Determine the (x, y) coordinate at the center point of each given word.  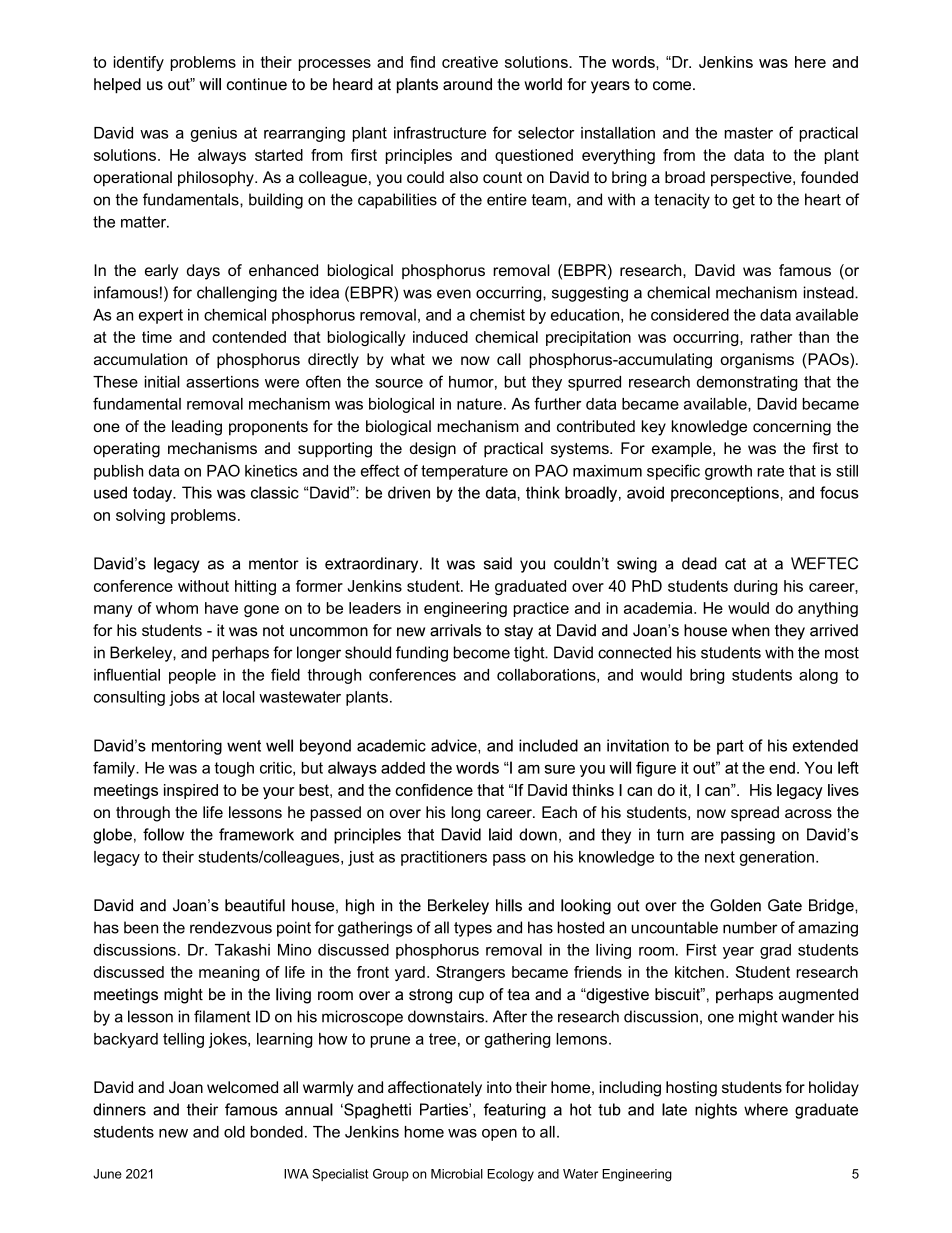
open (499, 1135)
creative (470, 62)
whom (177, 608)
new (173, 1133)
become (482, 652)
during (755, 587)
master (749, 133)
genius (214, 134)
